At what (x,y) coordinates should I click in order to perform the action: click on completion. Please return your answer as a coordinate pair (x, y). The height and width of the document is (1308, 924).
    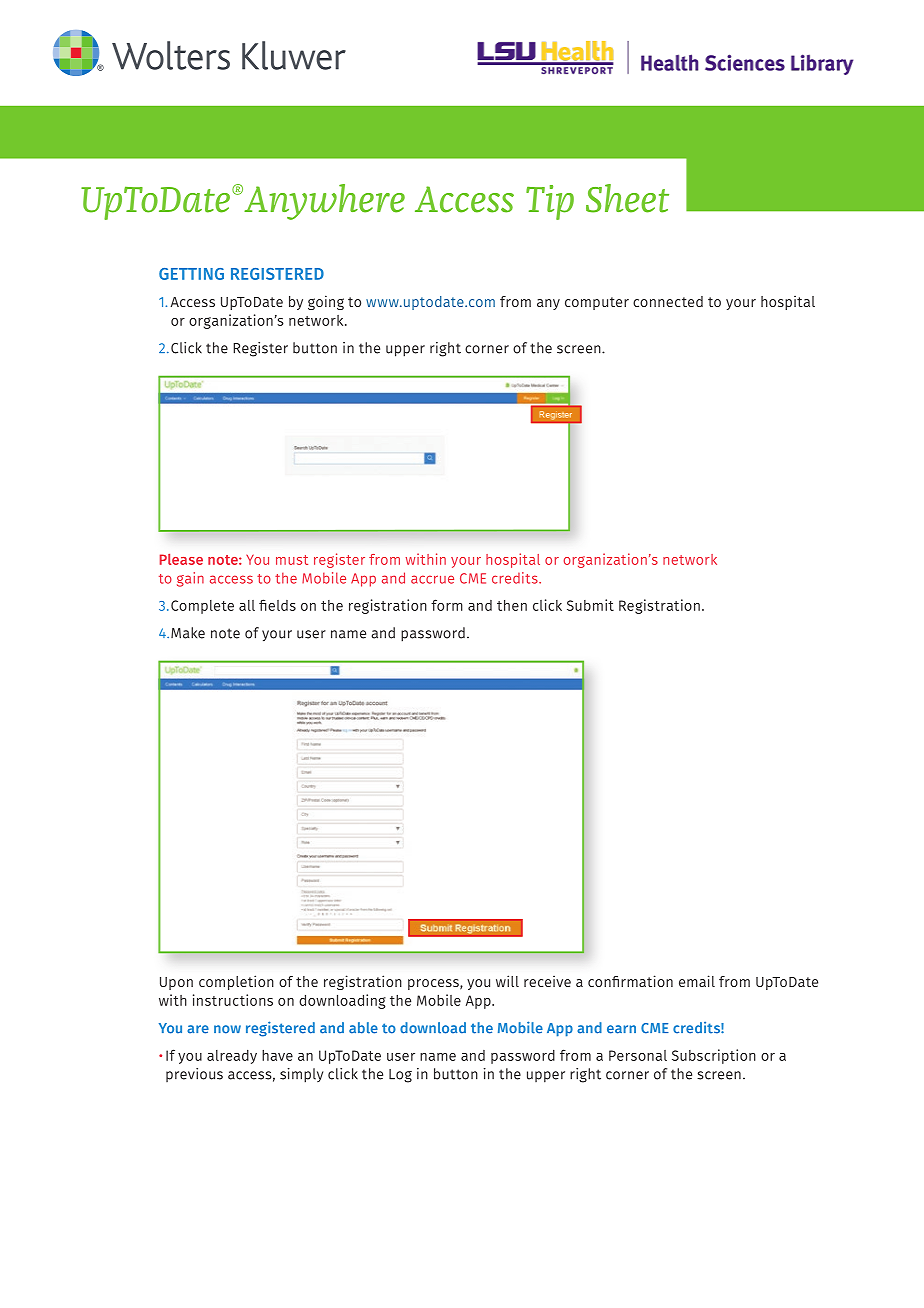
    Looking at the image, I should click on (236, 982).
